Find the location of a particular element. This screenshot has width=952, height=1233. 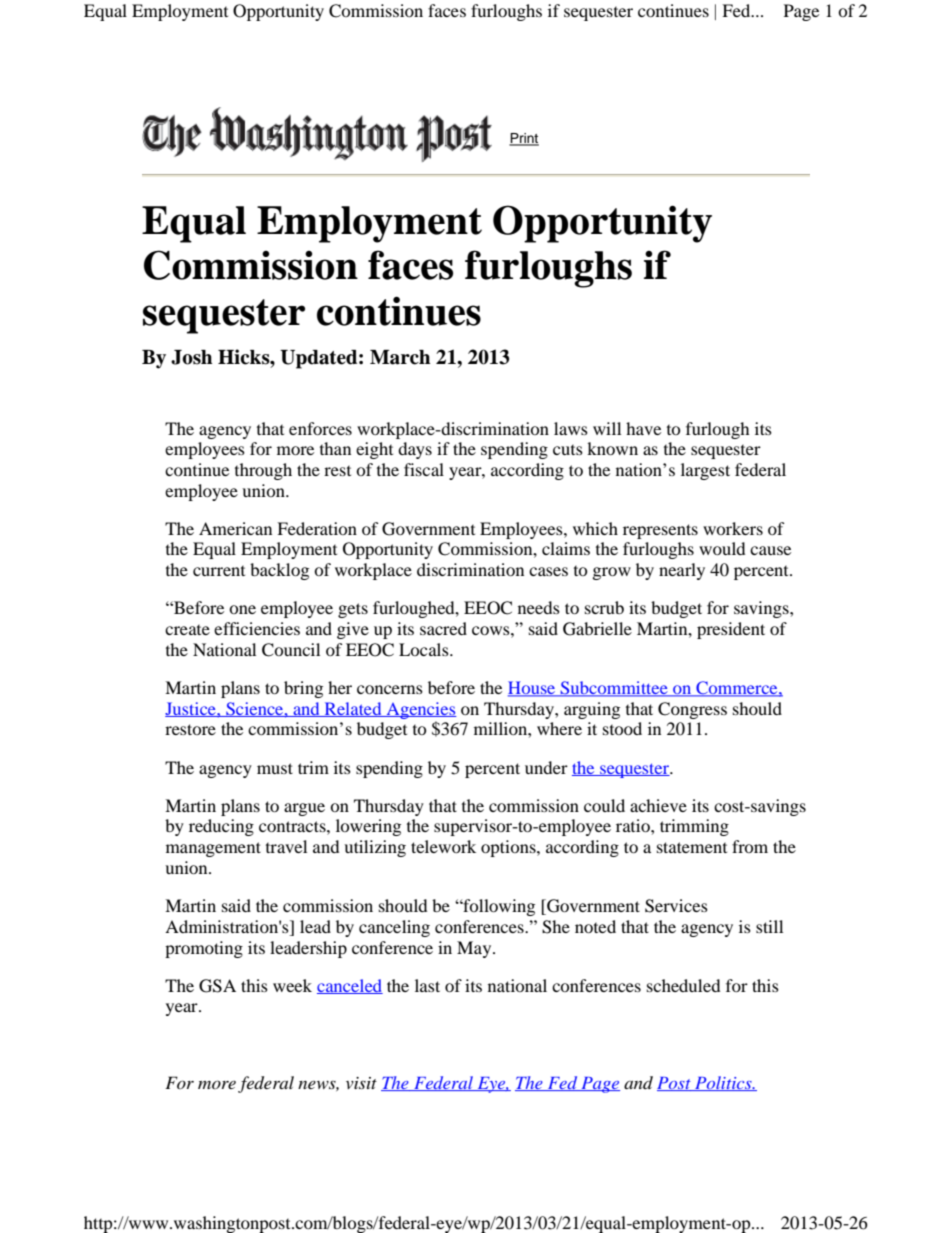

week is located at coordinates (292, 985).
